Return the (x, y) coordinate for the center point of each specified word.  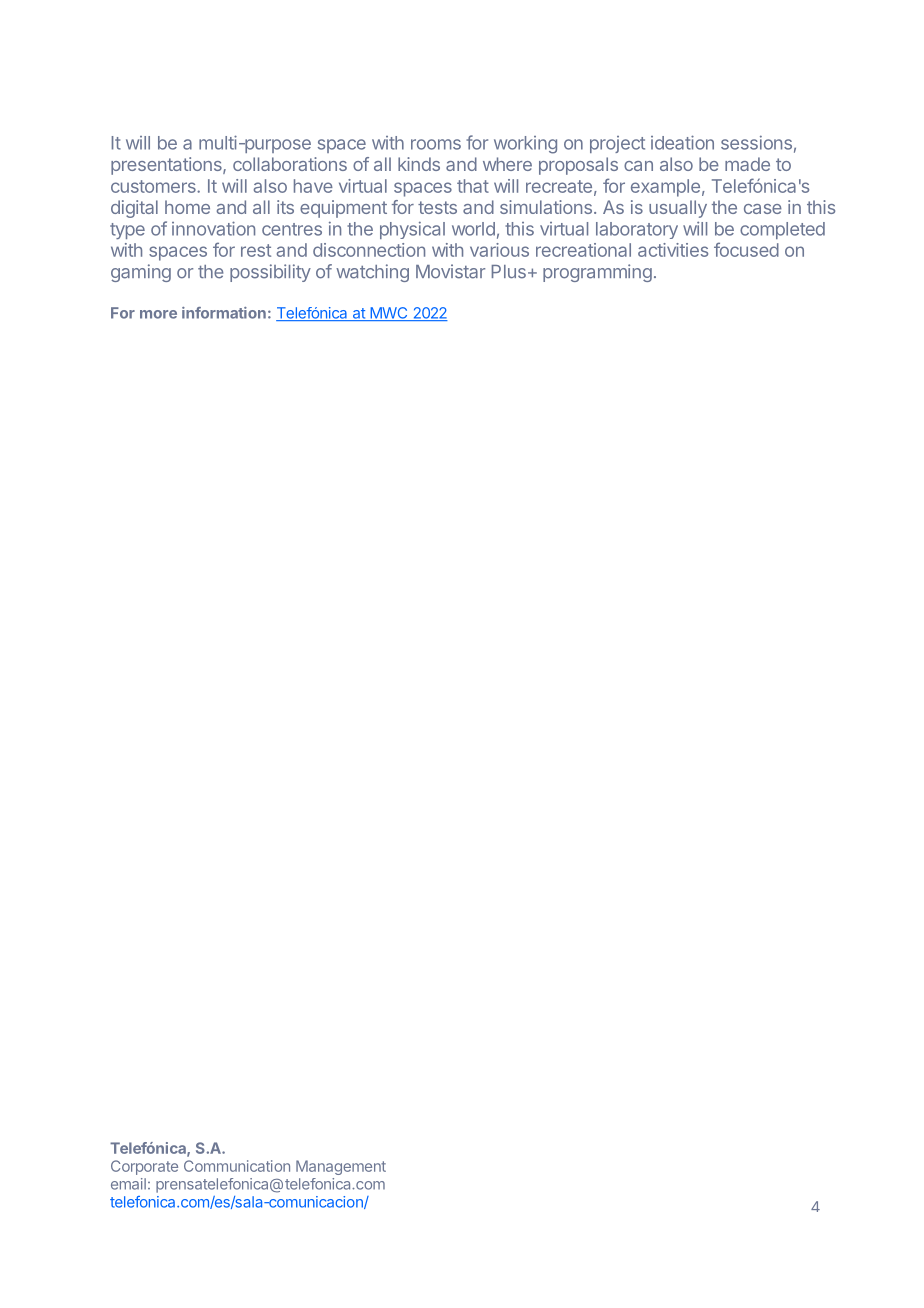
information (224, 313)
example (665, 188)
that (473, 186)
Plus (509, 272)
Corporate (144, 1167)
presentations (167, 166)
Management (341, 1167)
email (128, 1184)
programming (597, 273)
